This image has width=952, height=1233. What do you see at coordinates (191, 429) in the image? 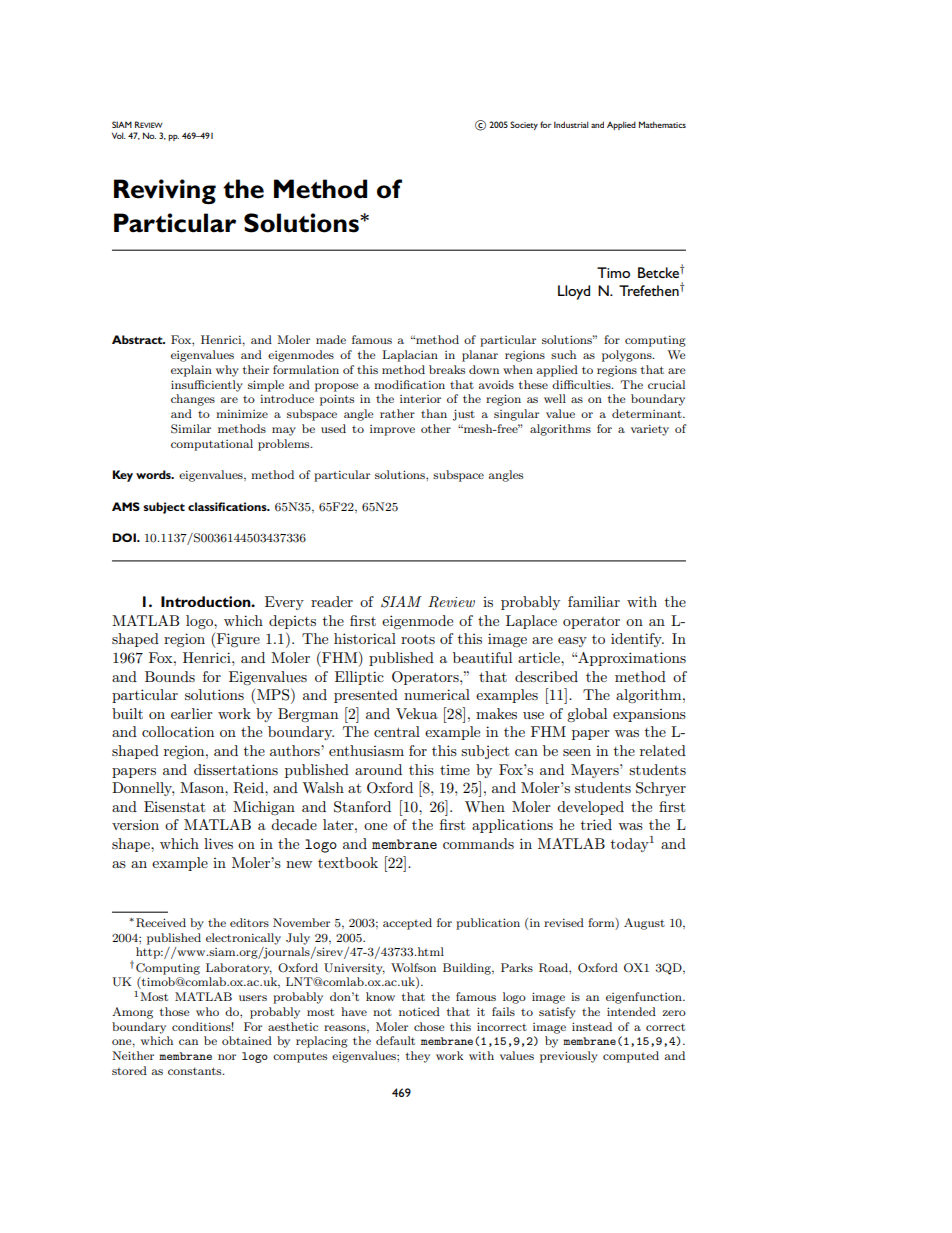
I see `Similar` at bounding box center [191, 429].
